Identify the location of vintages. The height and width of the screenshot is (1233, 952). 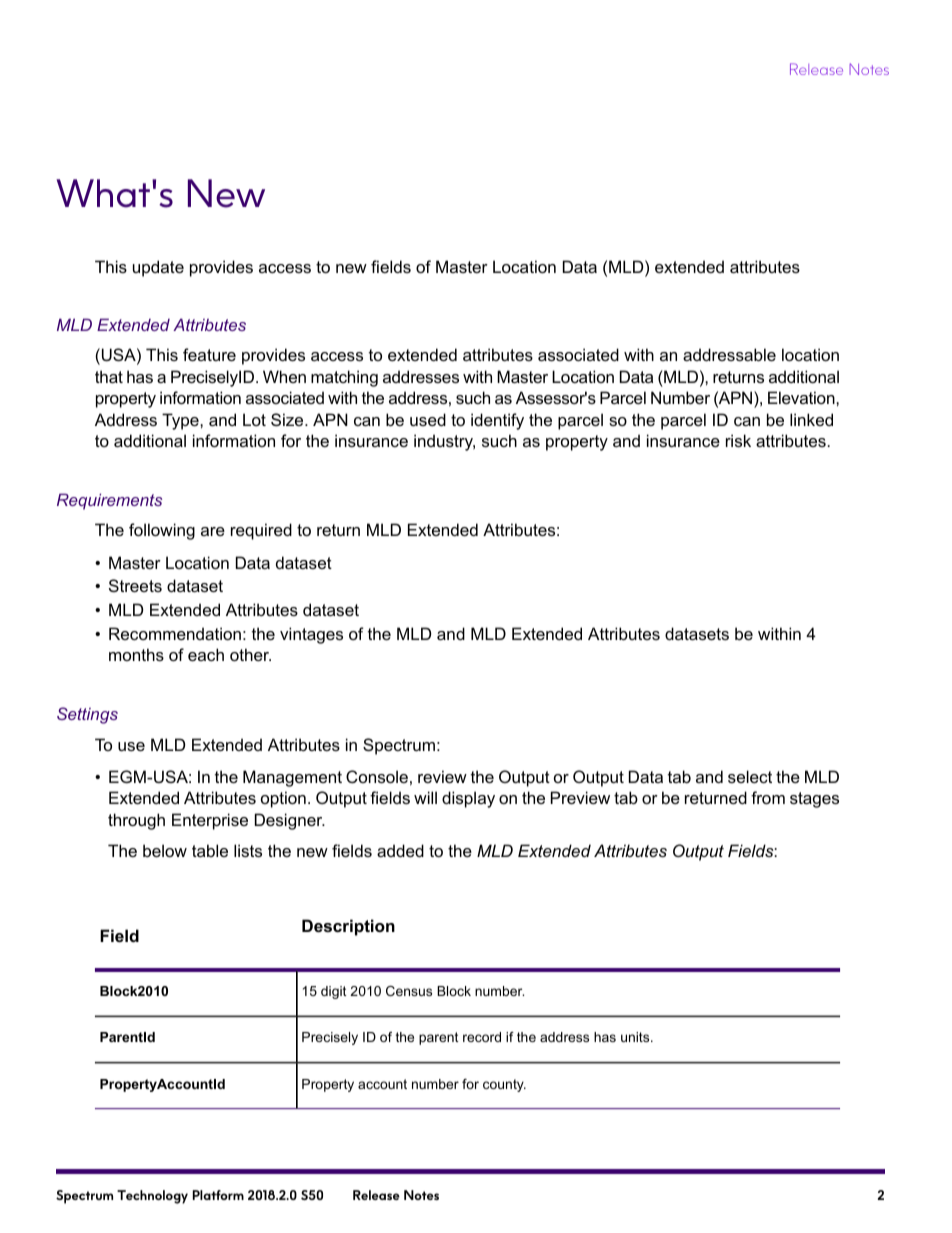
(311, 635).
